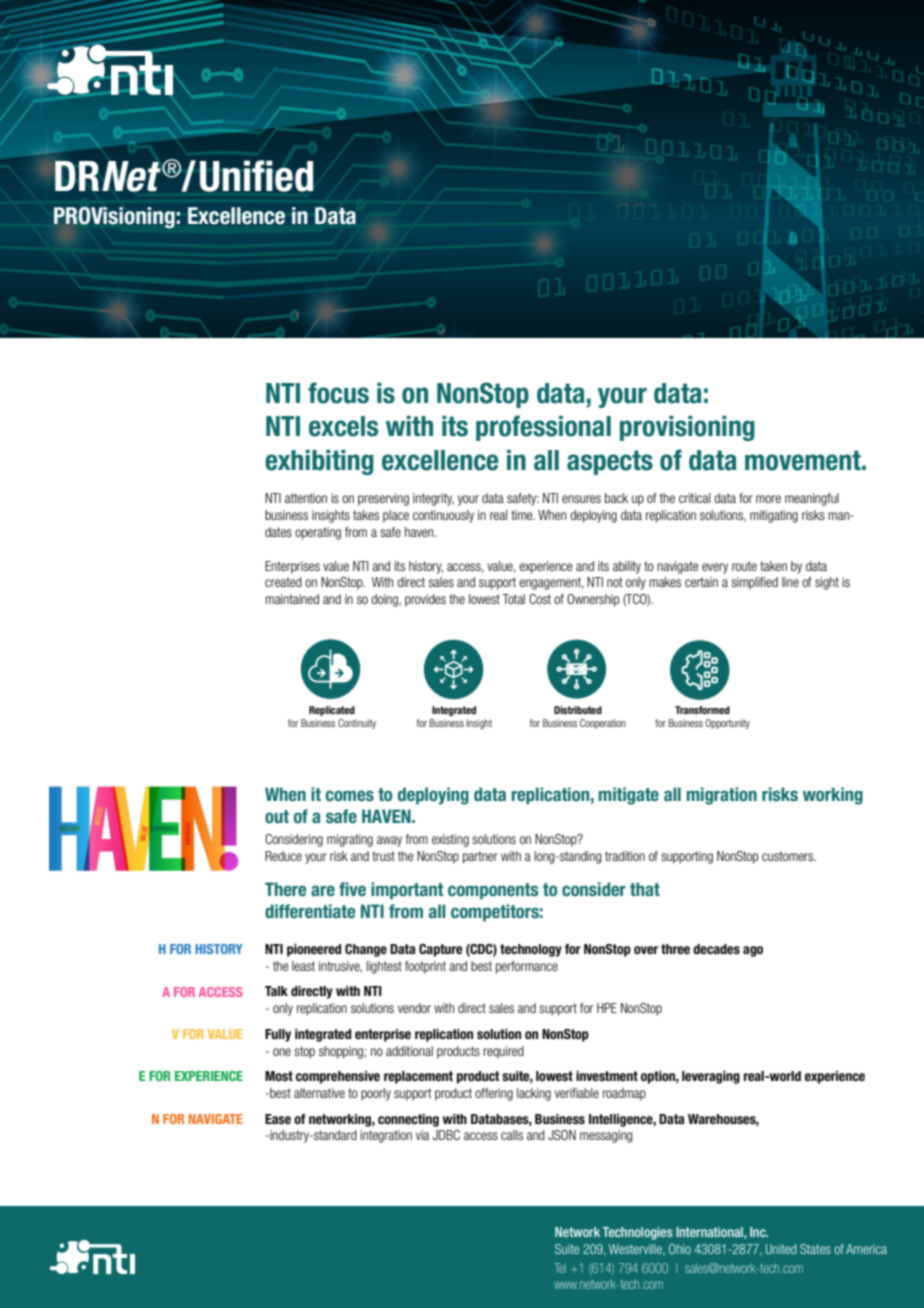  I want to click on meaningful, so click(812, 499).
